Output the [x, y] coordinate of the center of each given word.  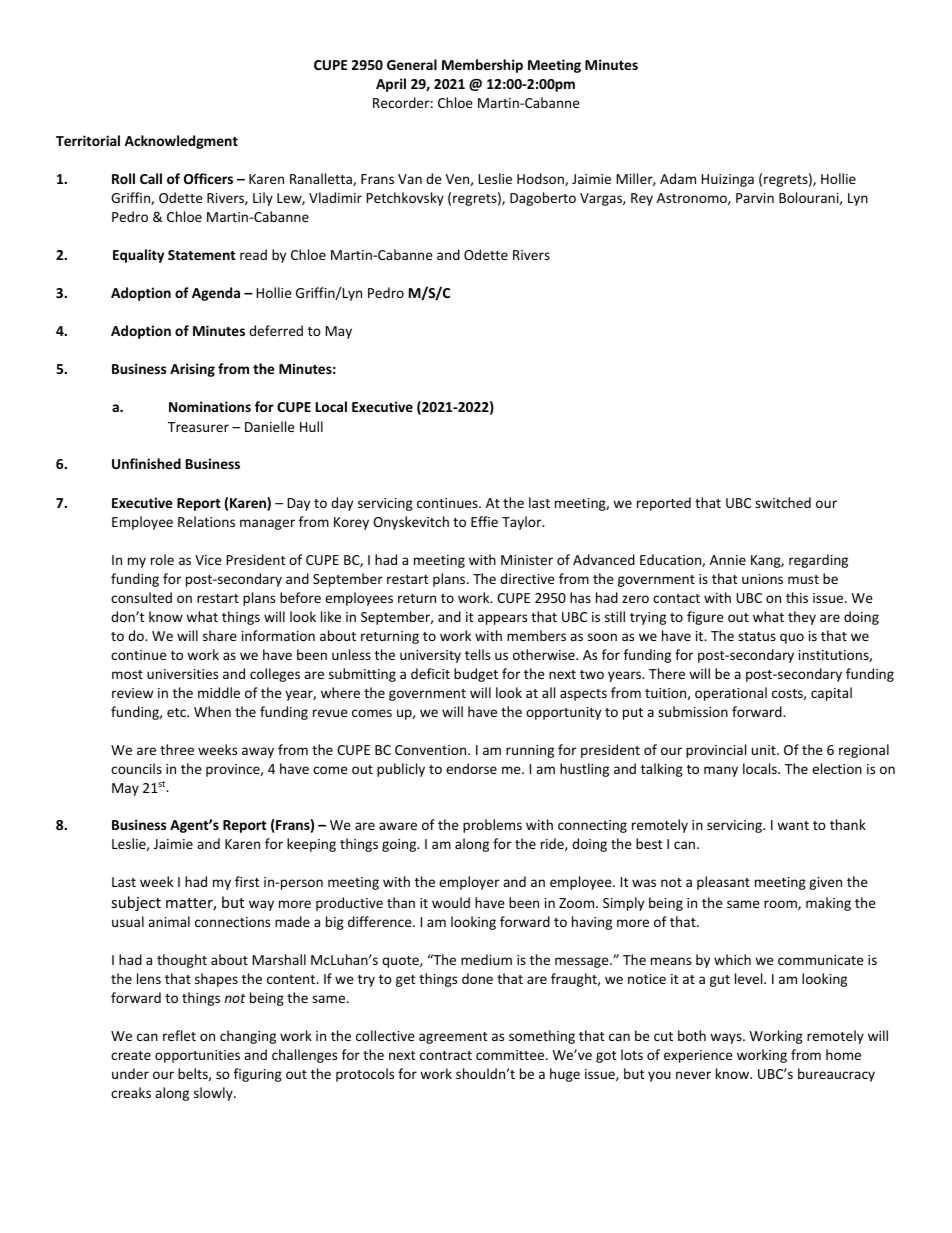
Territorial [88, 140]
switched [783, 502]
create [131, 1055]
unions [762, 579]
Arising [192, 370]
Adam [678, 178]
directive [527, 578]
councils [136, 768]
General [412, 64]
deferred [276, 330]
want [793, 825]
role [162, 559]
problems [492, 826]
